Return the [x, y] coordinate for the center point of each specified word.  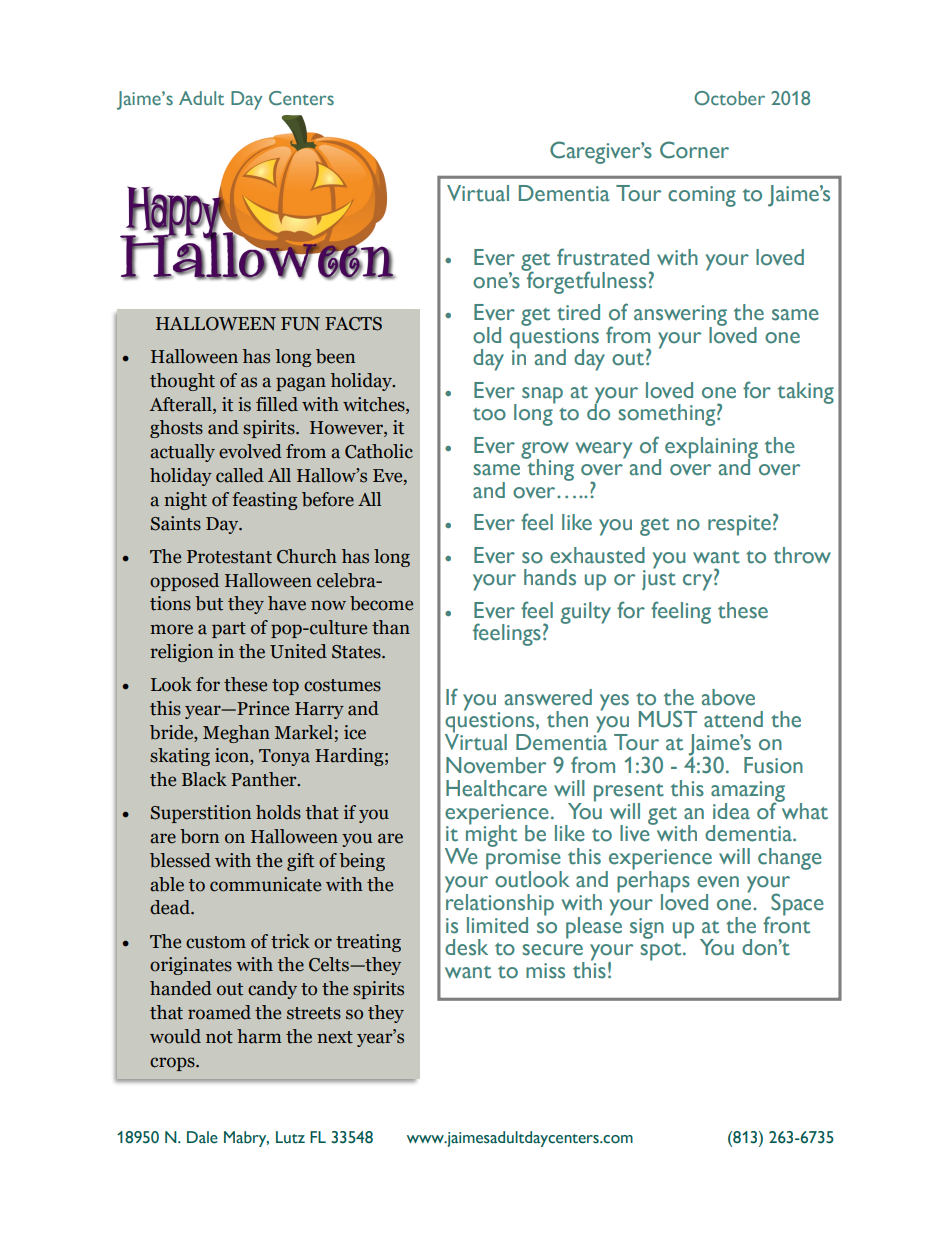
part [229, 630]
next [335, 1037]
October [729, 98]
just [659, 579]
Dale [202, 1137]
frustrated [603, 257]
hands [550, 577]
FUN [300, 324]
